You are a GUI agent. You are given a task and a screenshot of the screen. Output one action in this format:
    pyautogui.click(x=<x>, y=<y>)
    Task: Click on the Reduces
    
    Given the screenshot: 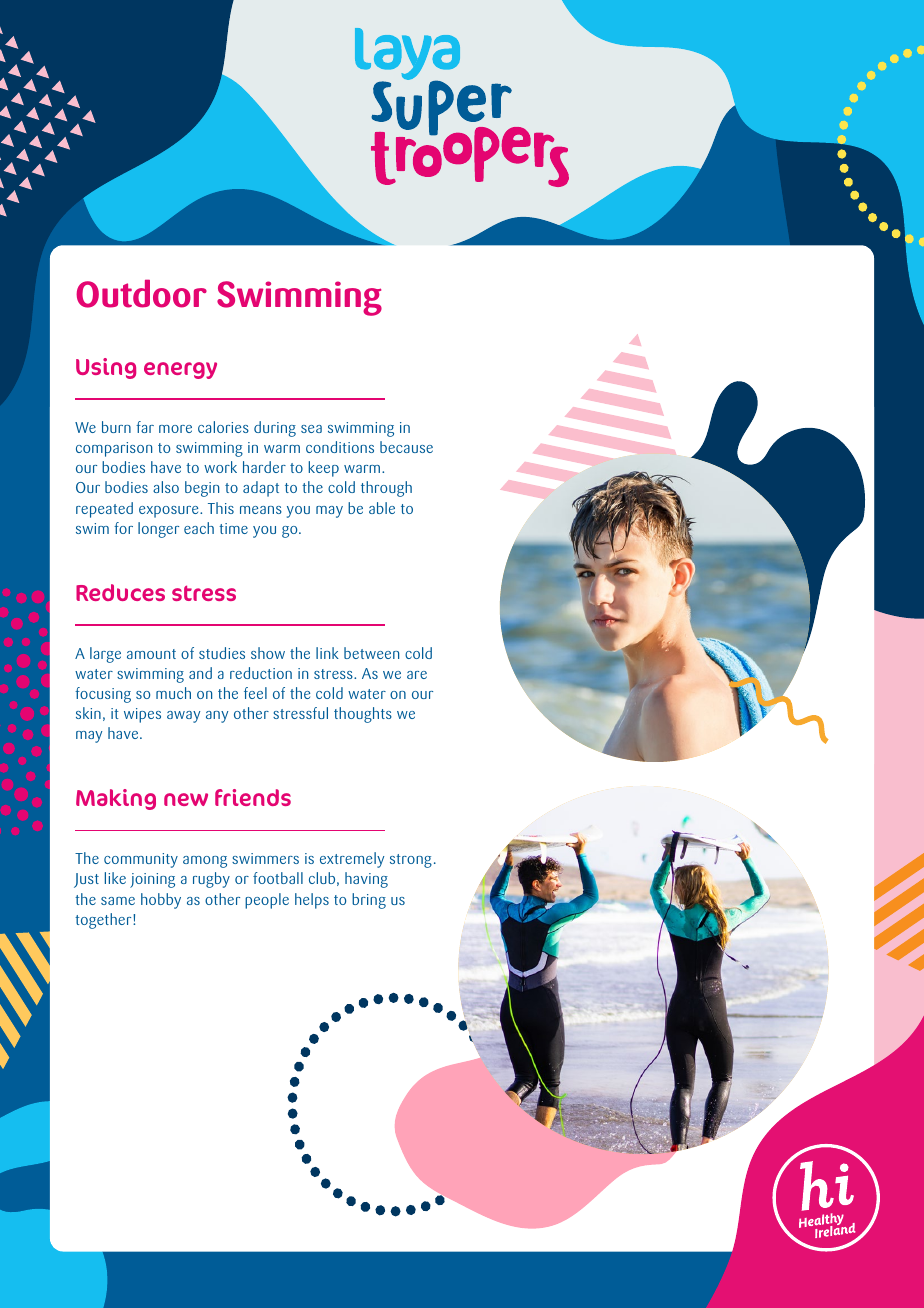 What is the action you would take?
    pyautogui.click(x=120, y=592)
